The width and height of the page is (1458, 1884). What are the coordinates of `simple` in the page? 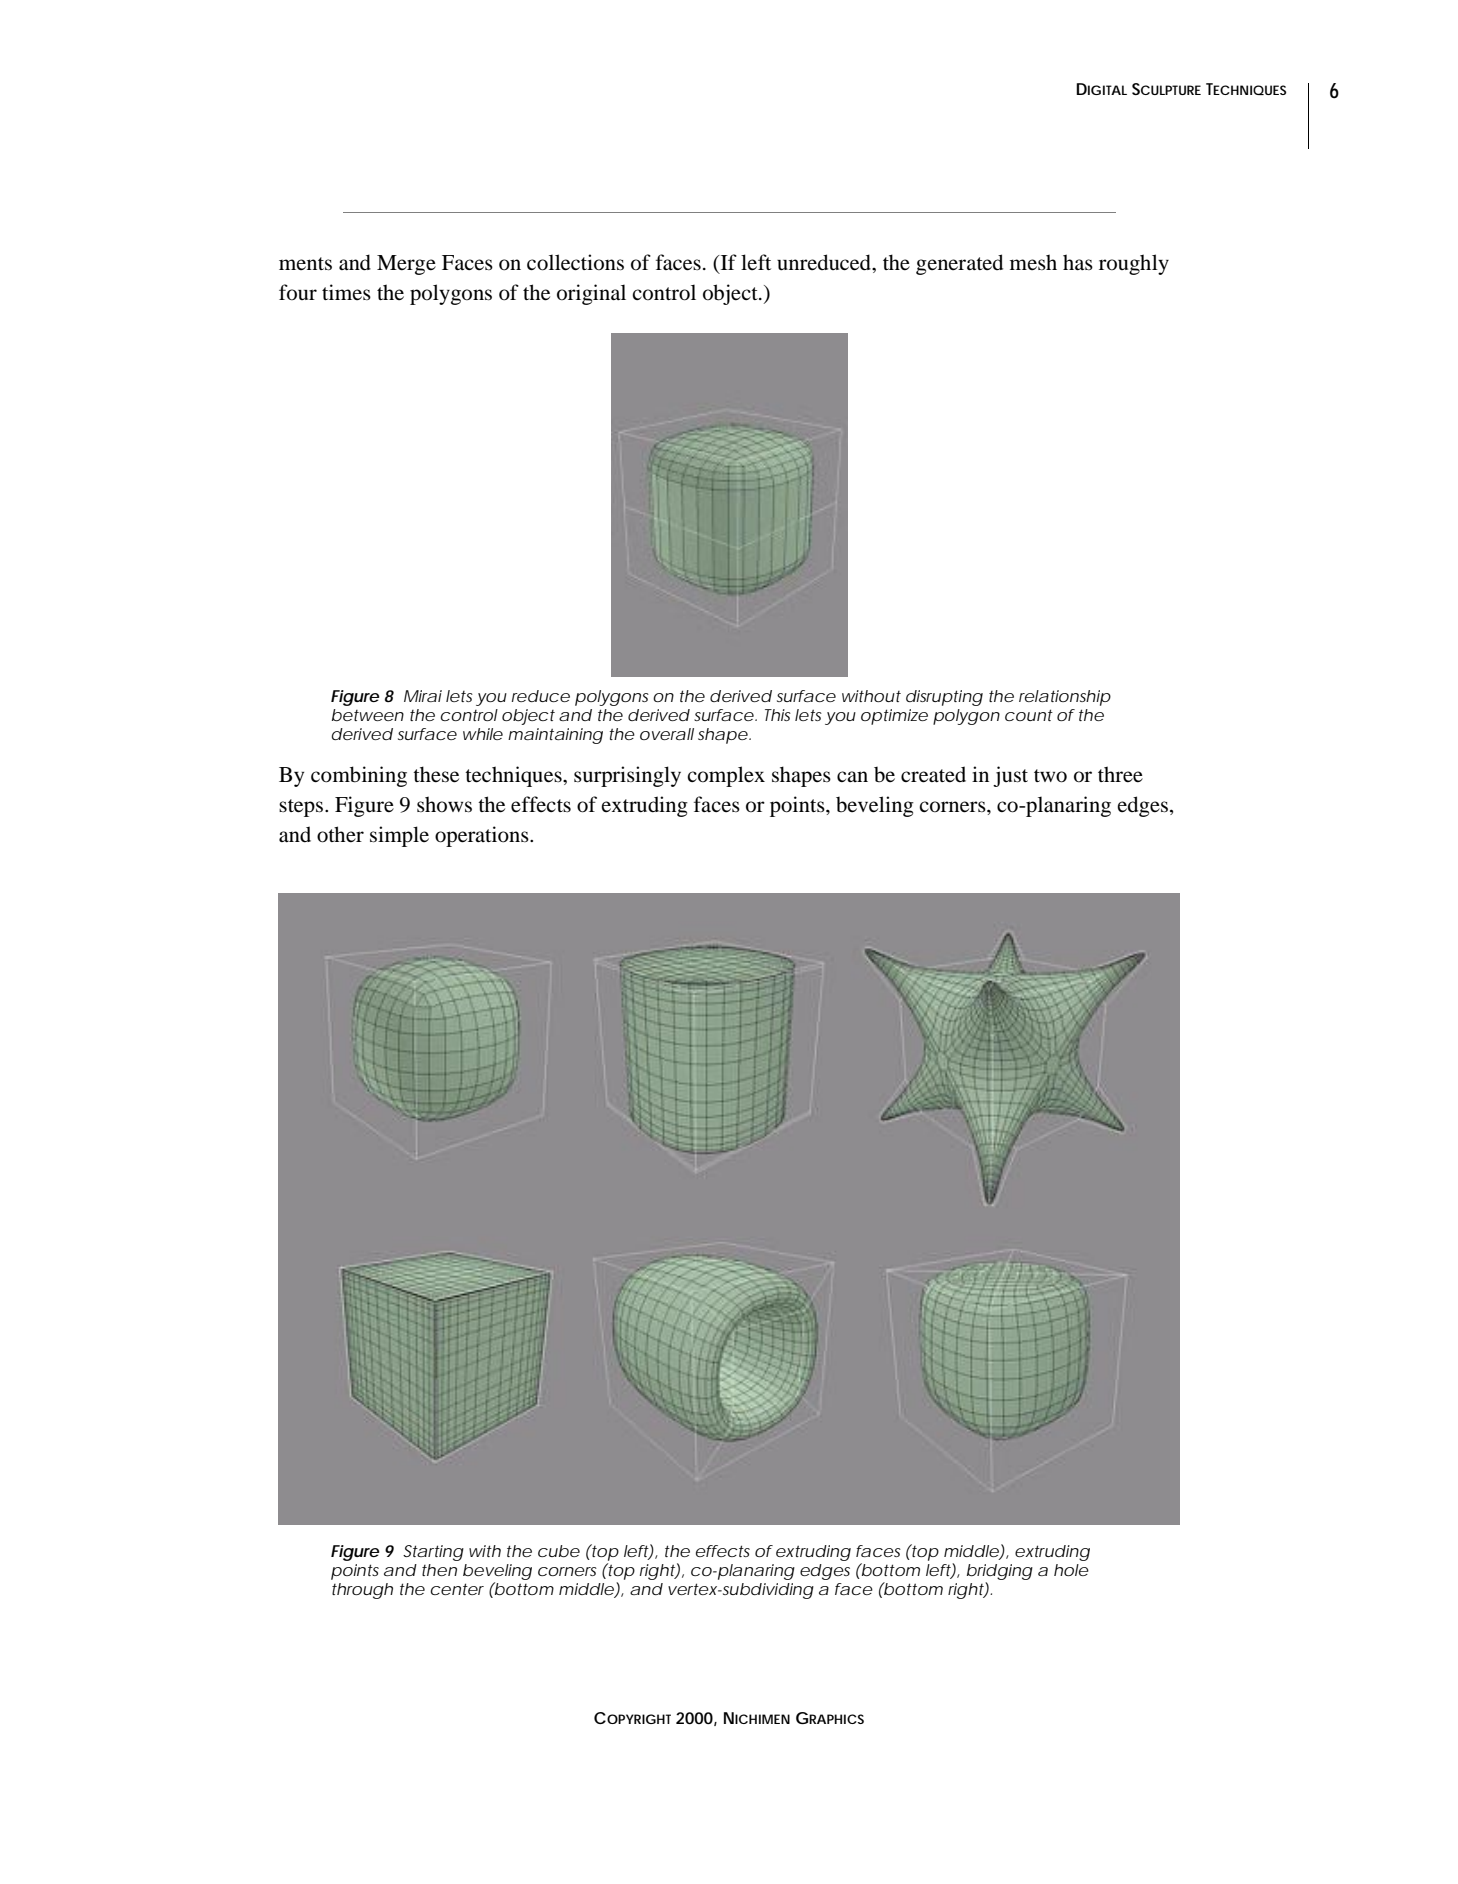 It's located at (399, 836).
